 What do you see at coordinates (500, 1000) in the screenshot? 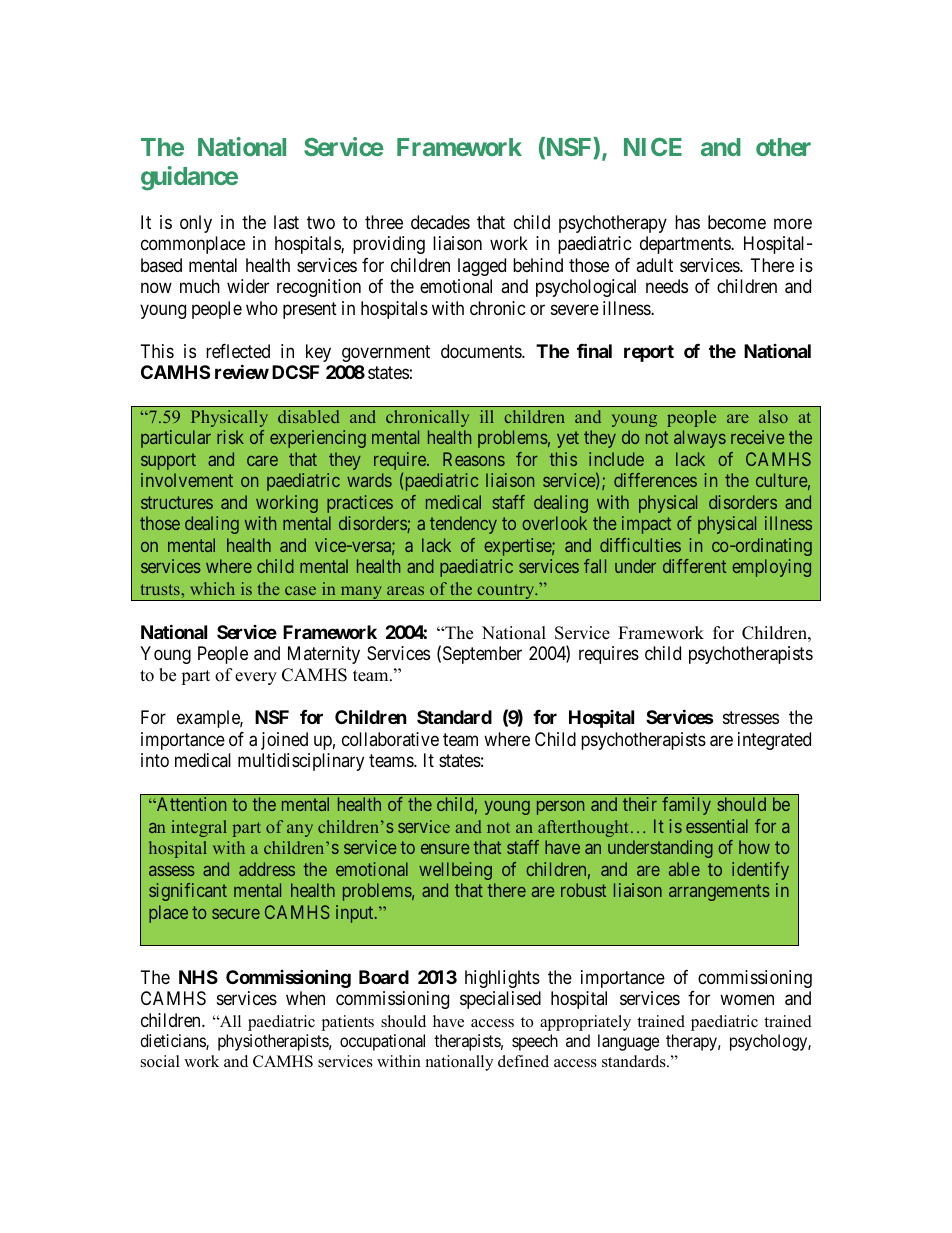
I see `specialised` at bounding box center [500, 1000].
